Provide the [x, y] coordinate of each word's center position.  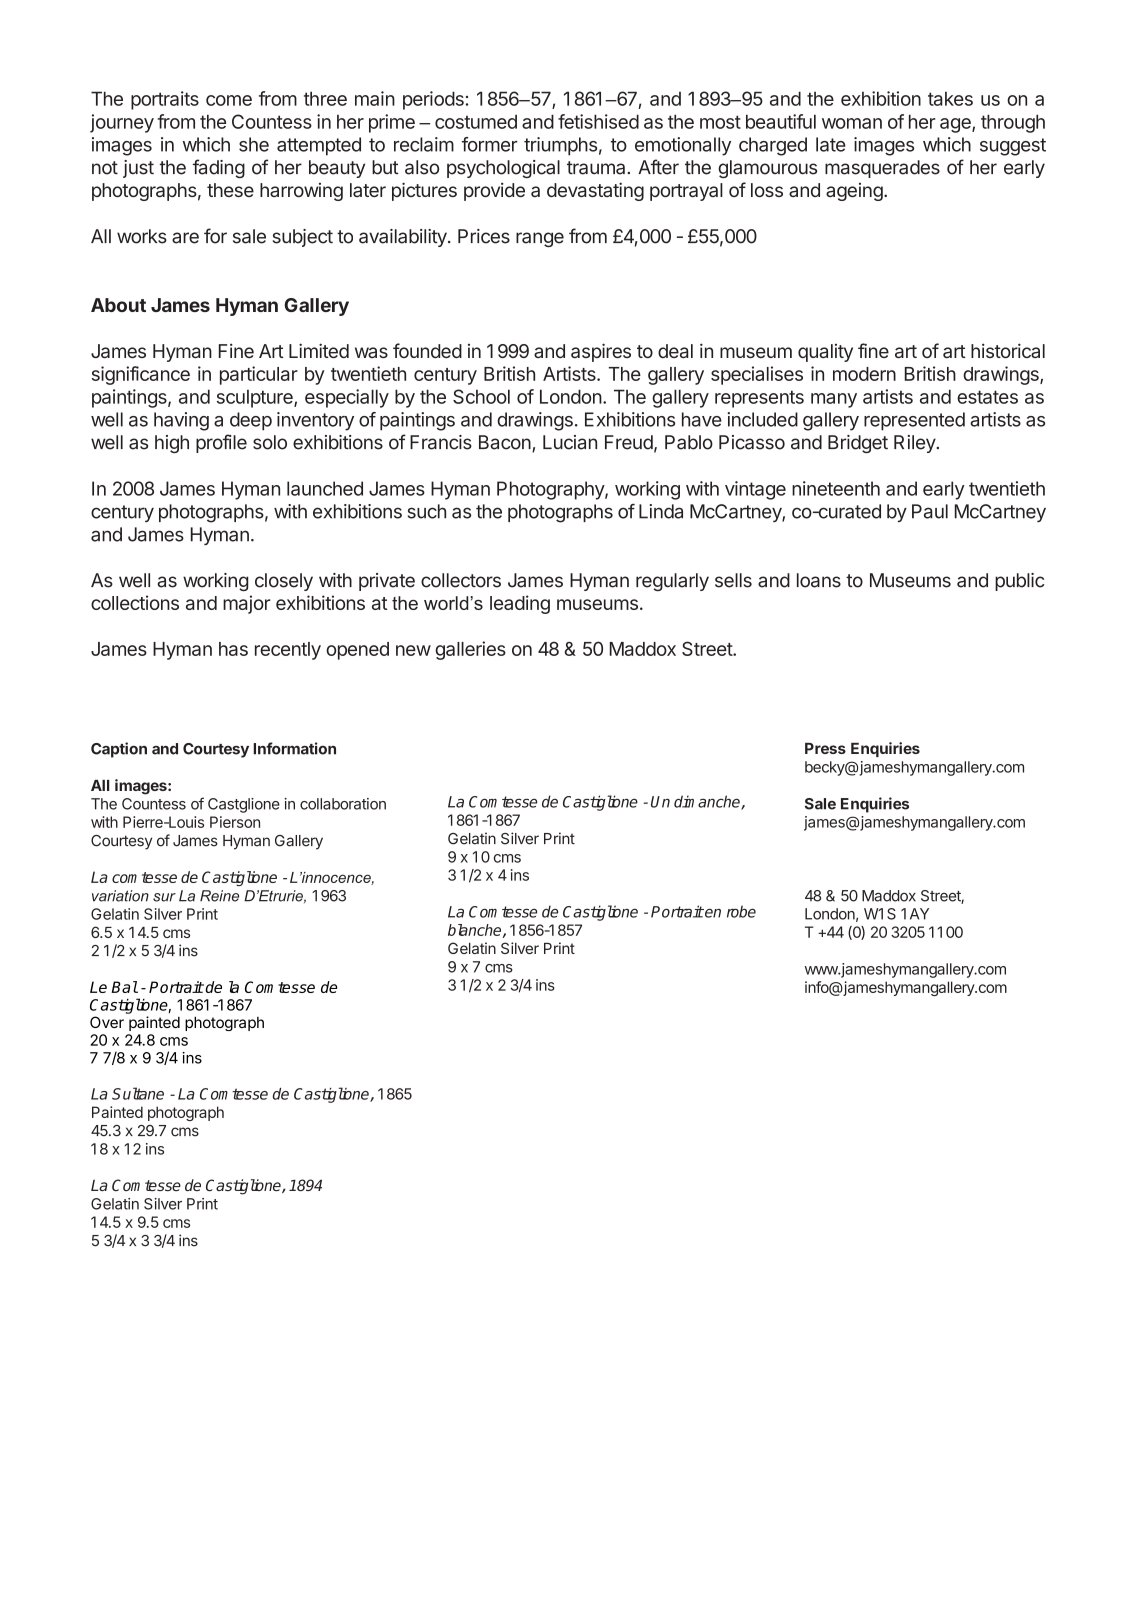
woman [852, 123]
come [229, 100]
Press [825, 748]
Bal [124, 987]
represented [914, 421]
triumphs [560, 146]
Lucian [570, 442]
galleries [470, 650]
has [233, 649]
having [181, 421]
